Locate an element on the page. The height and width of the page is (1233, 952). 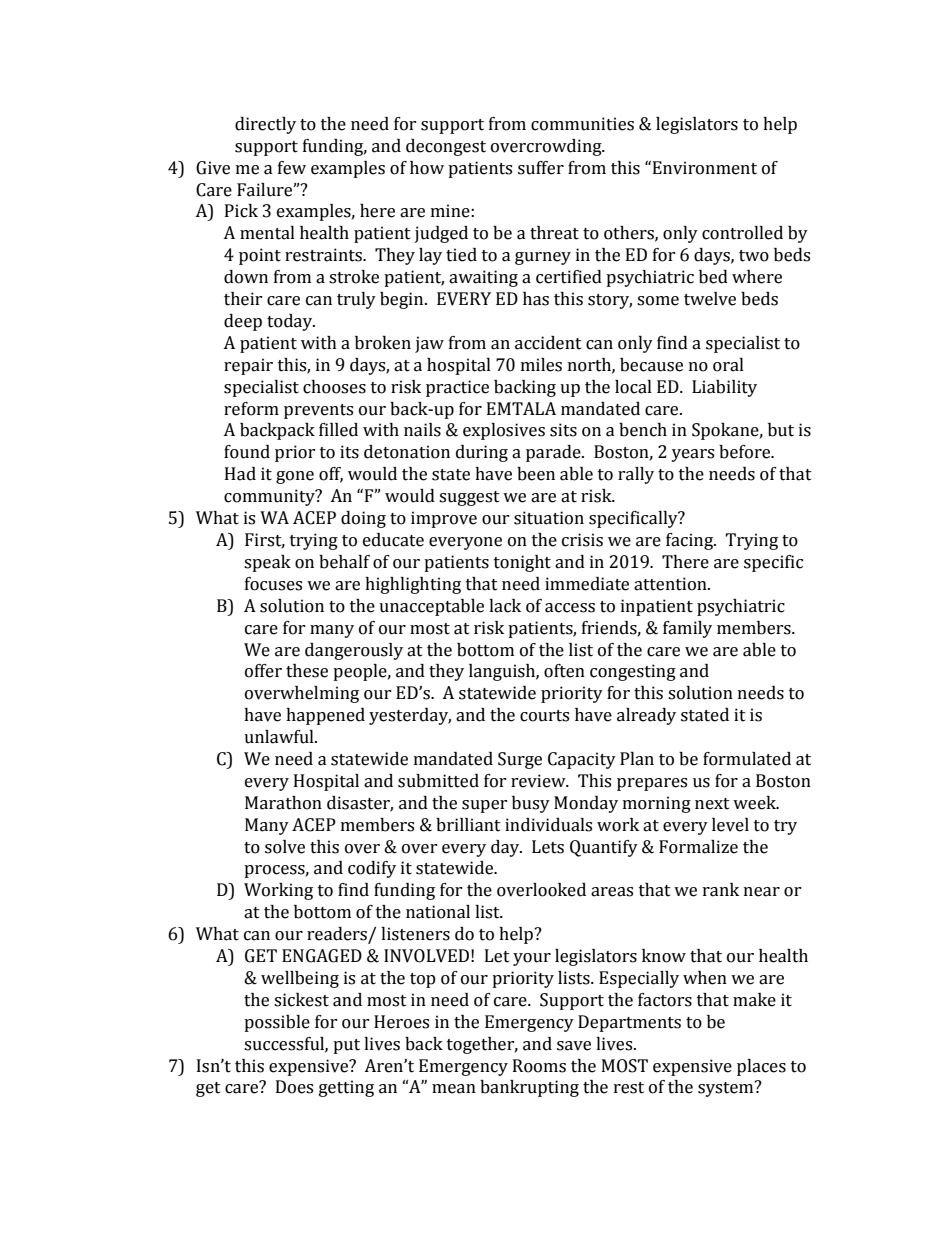
few is located at coordinates (292, 168).
